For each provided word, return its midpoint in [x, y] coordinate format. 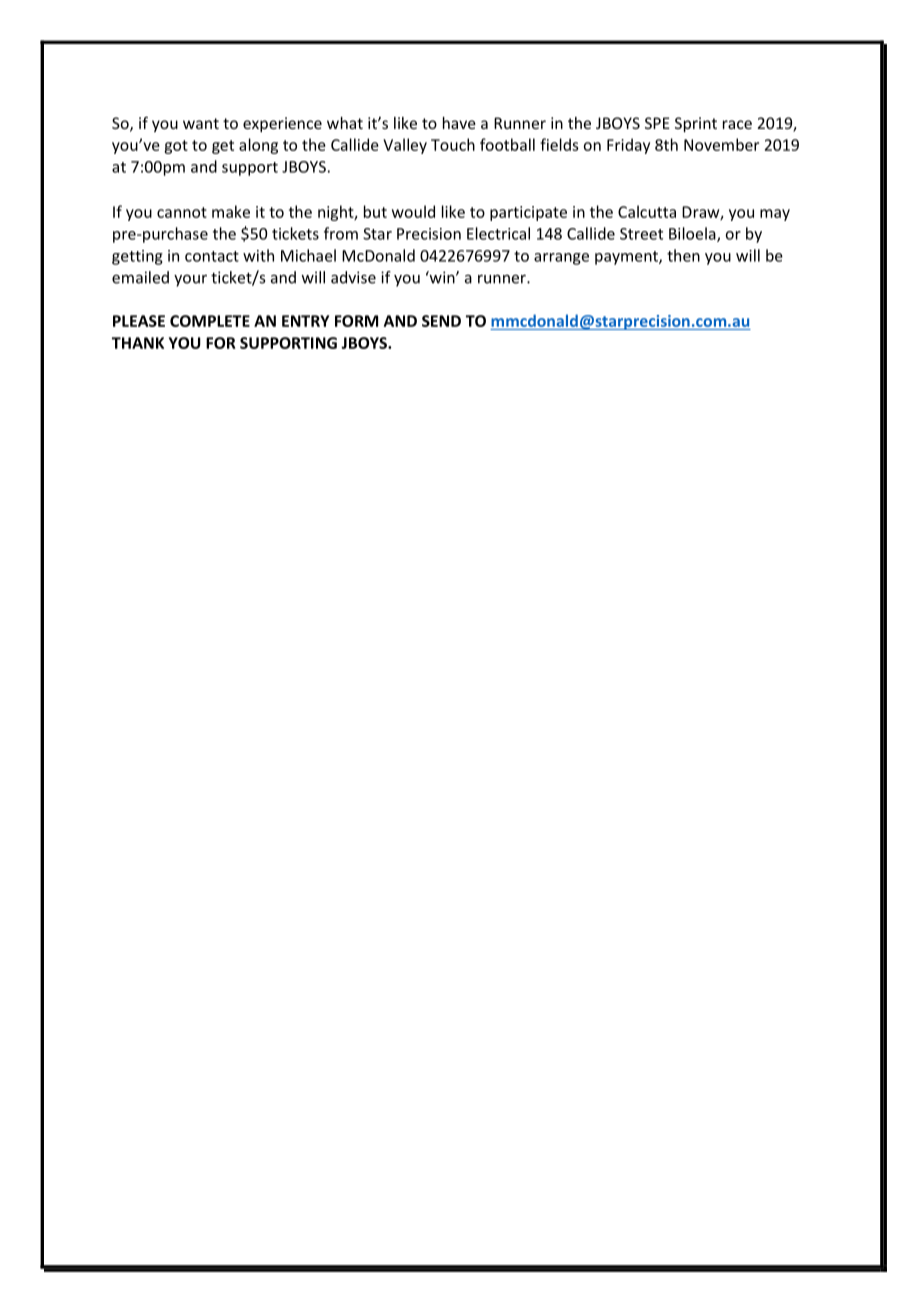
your [190, 280]
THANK [138, 343]
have [459, 123]
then [683, 255]
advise [353, 277]
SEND [441, 321]
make [231, 211]
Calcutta [647, 211]
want [201, 123]
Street [641, 234]
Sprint [696, 124]
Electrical [498, 233]
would [413, 211]
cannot [182, 212]
